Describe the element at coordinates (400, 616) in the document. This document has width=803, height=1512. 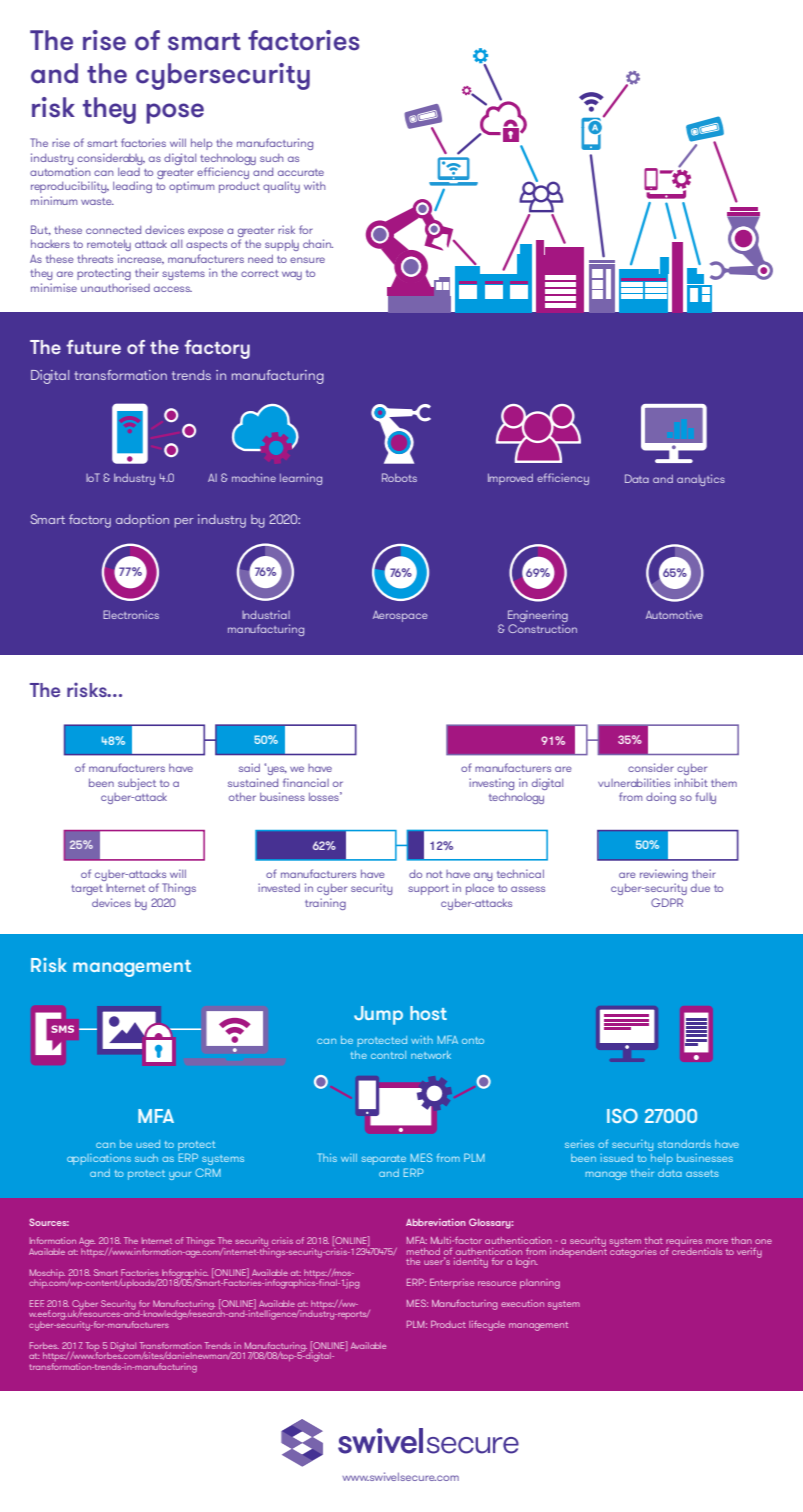
I see `Aerospace` at that location.
